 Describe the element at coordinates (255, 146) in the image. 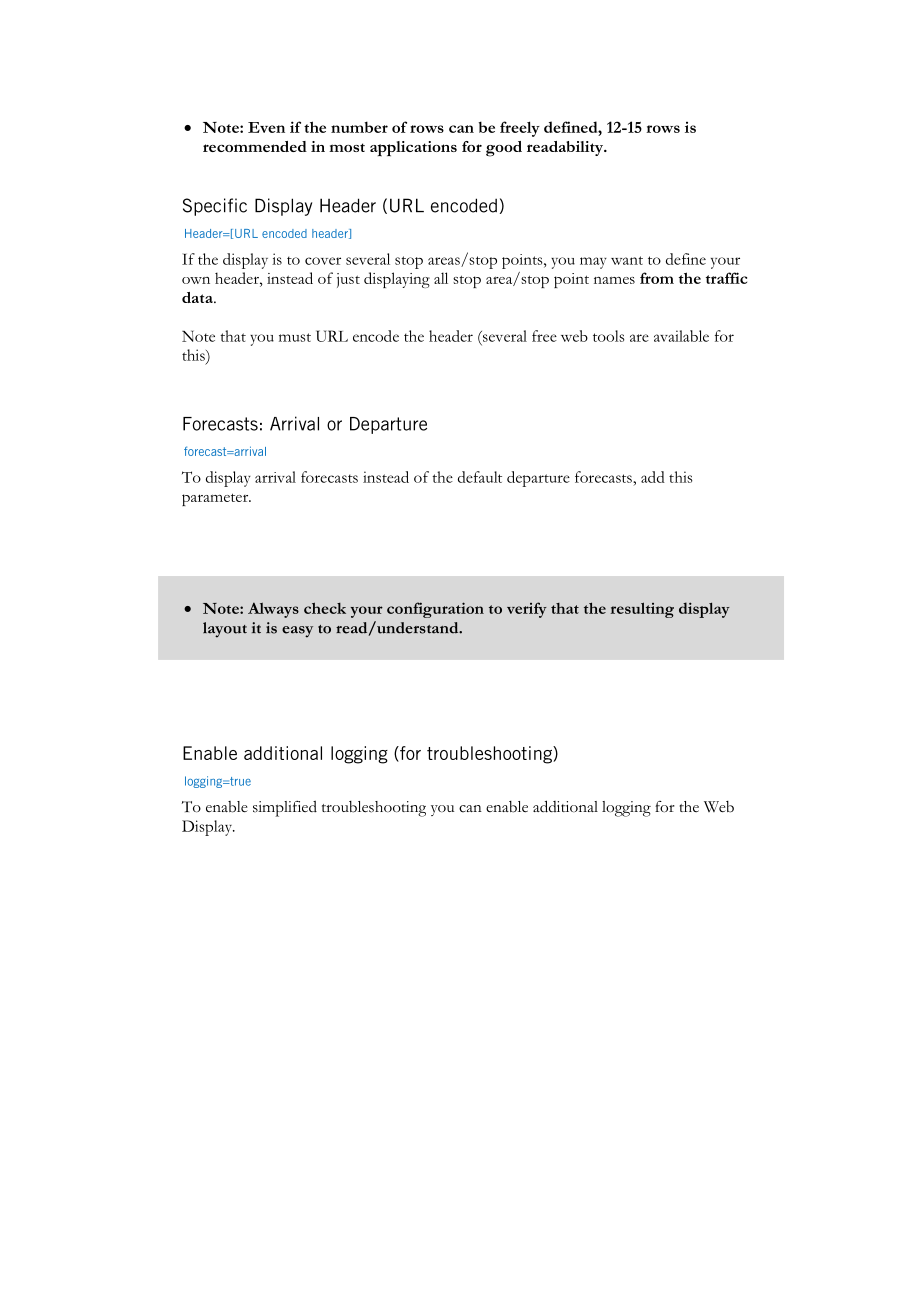

I see `recommended` at that location.
